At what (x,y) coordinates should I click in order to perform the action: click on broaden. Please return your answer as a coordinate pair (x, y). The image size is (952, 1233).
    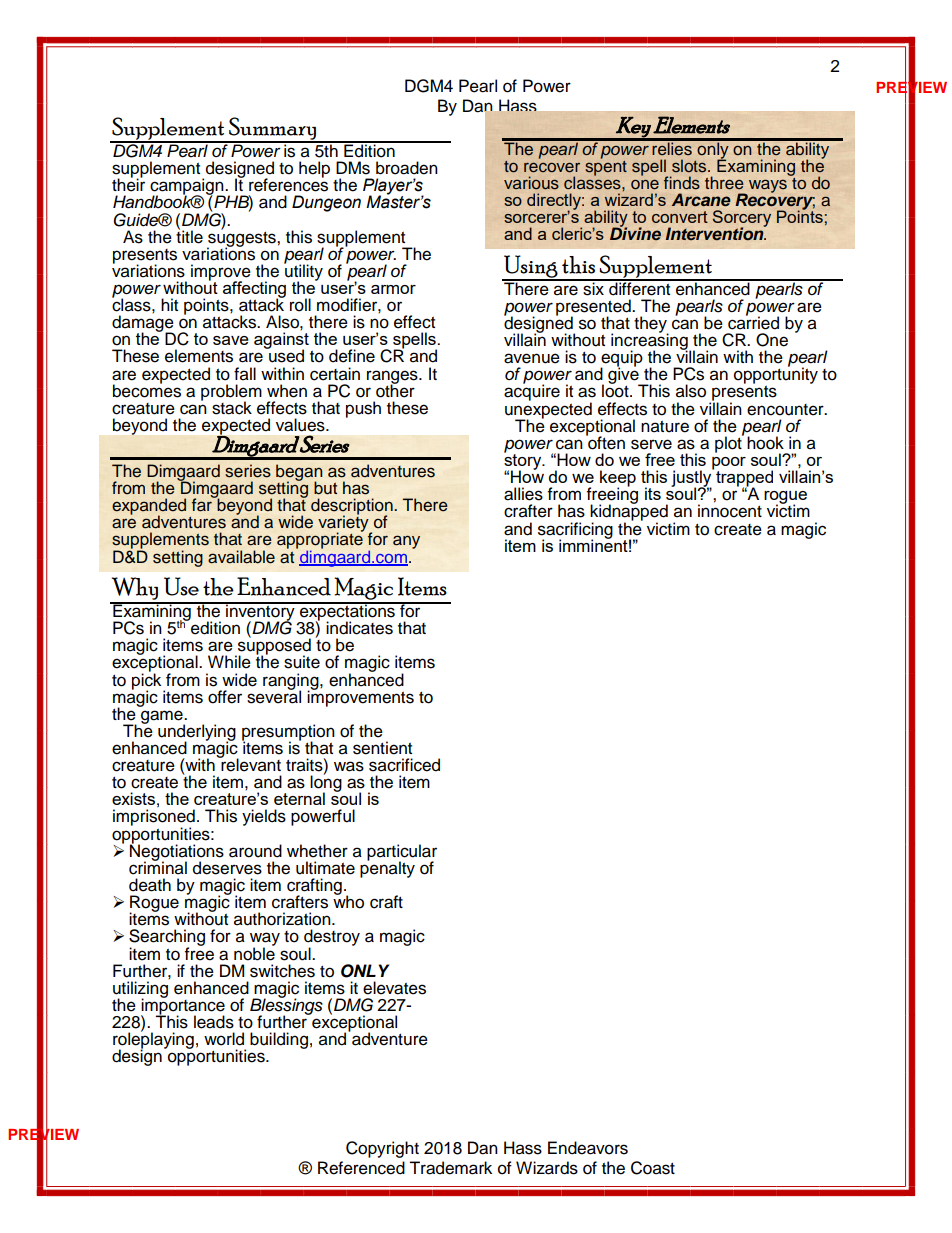
    Looking at the image, I should click on (407, 168).
